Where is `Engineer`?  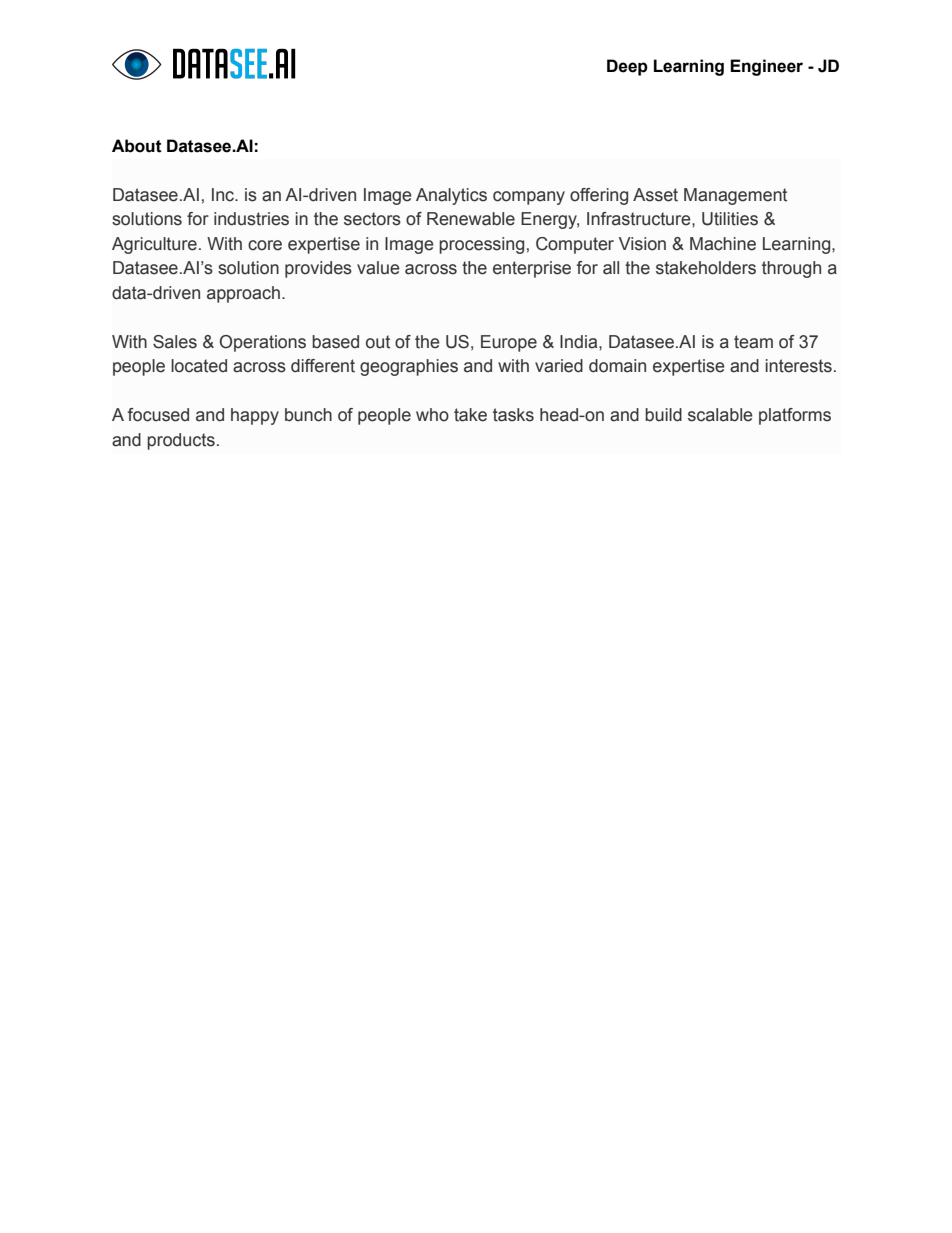 Engineer is located at coordinates (766, 67).
